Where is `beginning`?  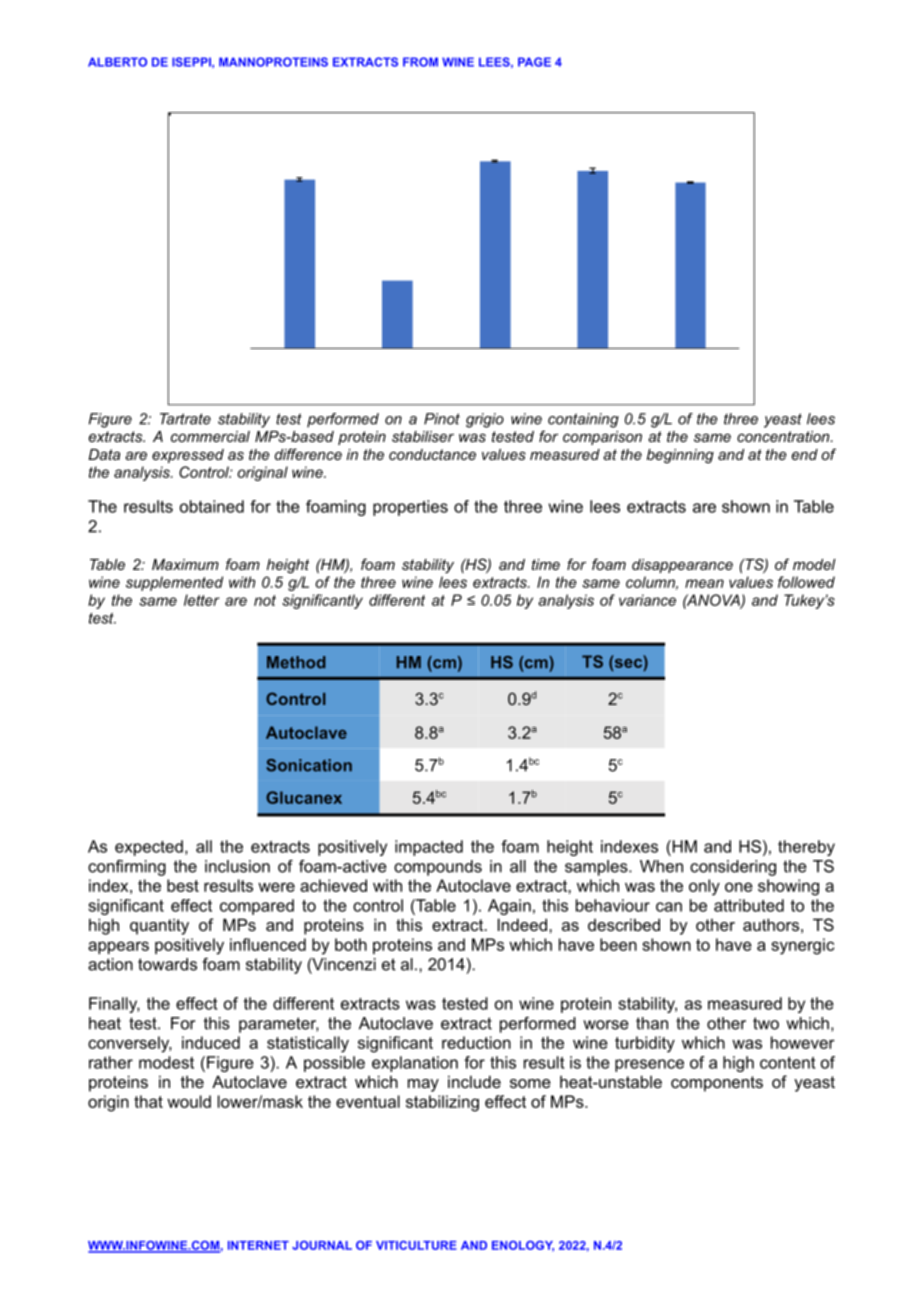
beginning is located at coordinates (680, 456).
